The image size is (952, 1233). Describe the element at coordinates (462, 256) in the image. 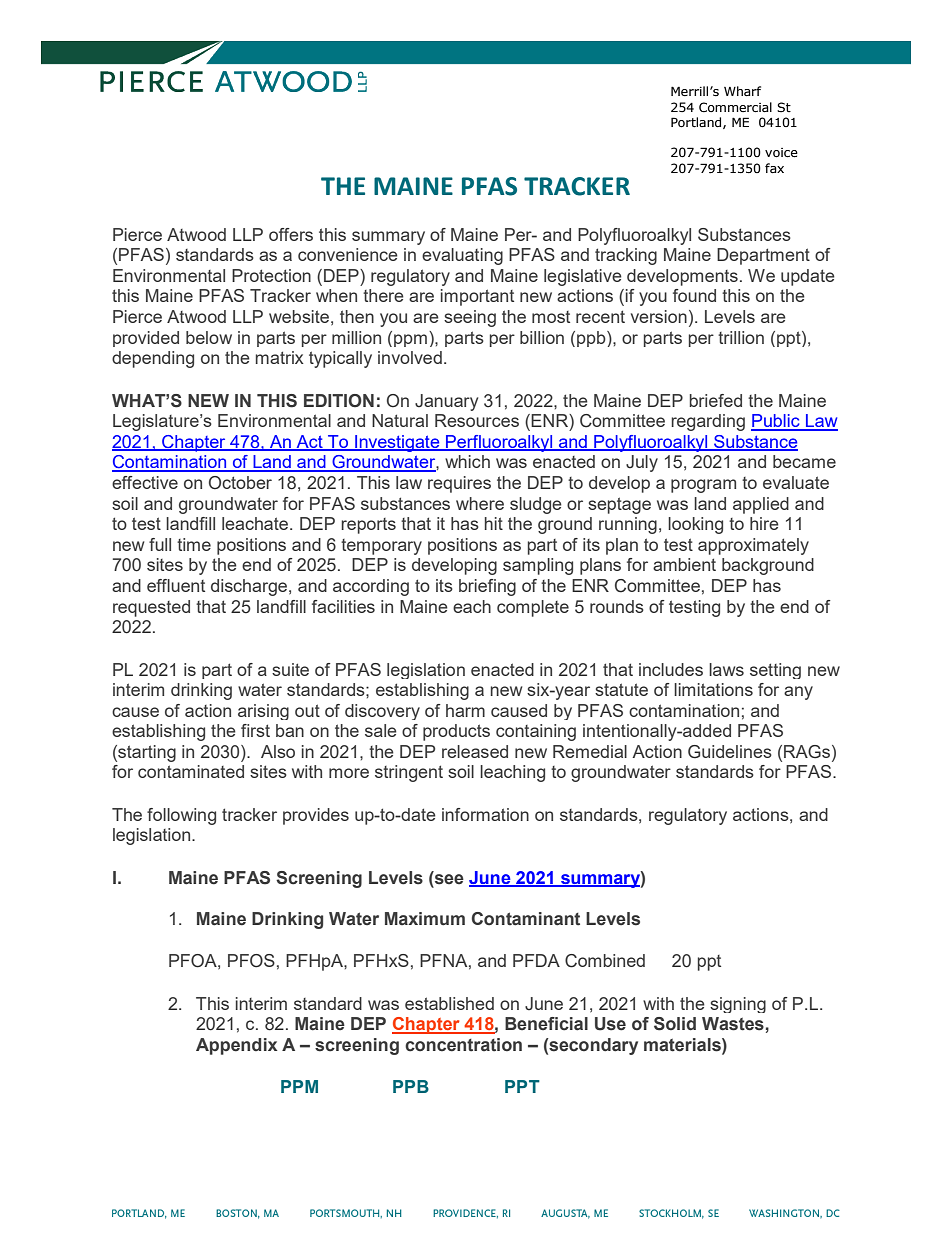

I see `evaluating` at that location.
